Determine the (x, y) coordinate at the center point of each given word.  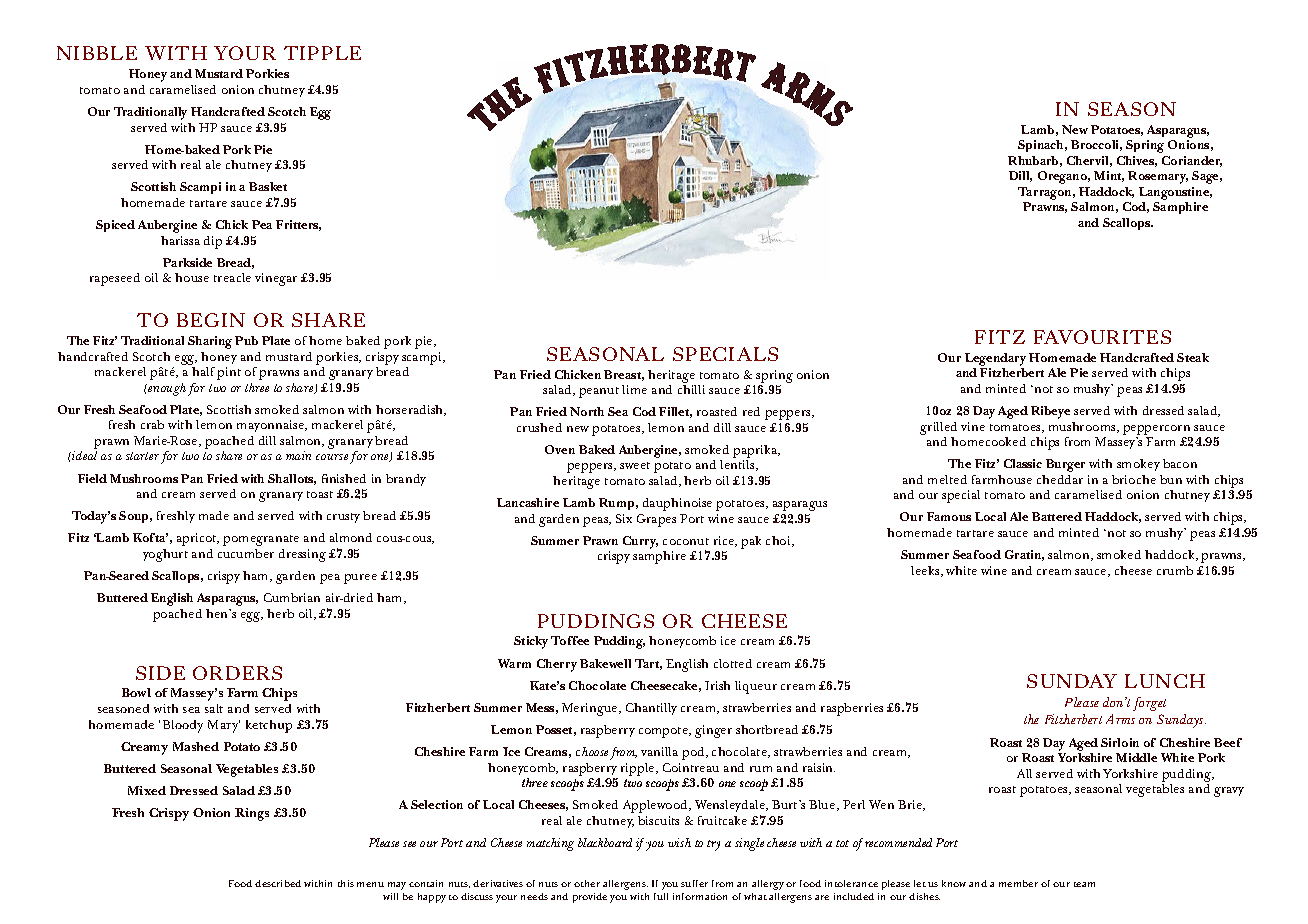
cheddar (1060, 479)
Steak (1193, 357)
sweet (635, 465)
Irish (717, 685)
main (298, 455)
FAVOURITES (1102, 337)
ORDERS (237, 673)
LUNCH (1165, 681)
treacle (232, 277)
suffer (694, 883)
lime (634, 389)
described (278, 883)
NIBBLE (97, 53)
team (1084, 884)
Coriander (1192, 161)
